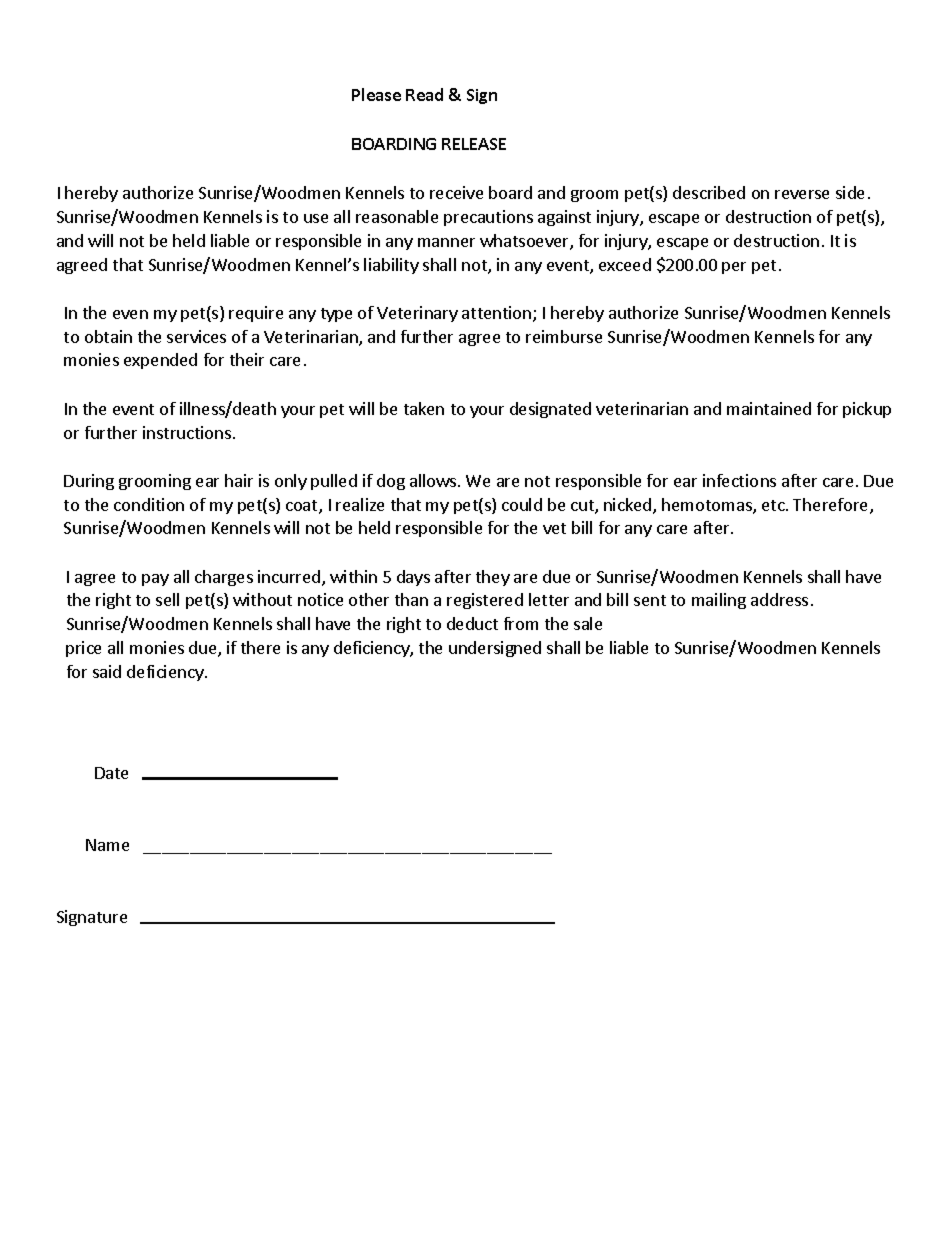 Image resolution: width=952 pixels, height=1233 pixels. I want to click on address, so click(779, 599).
